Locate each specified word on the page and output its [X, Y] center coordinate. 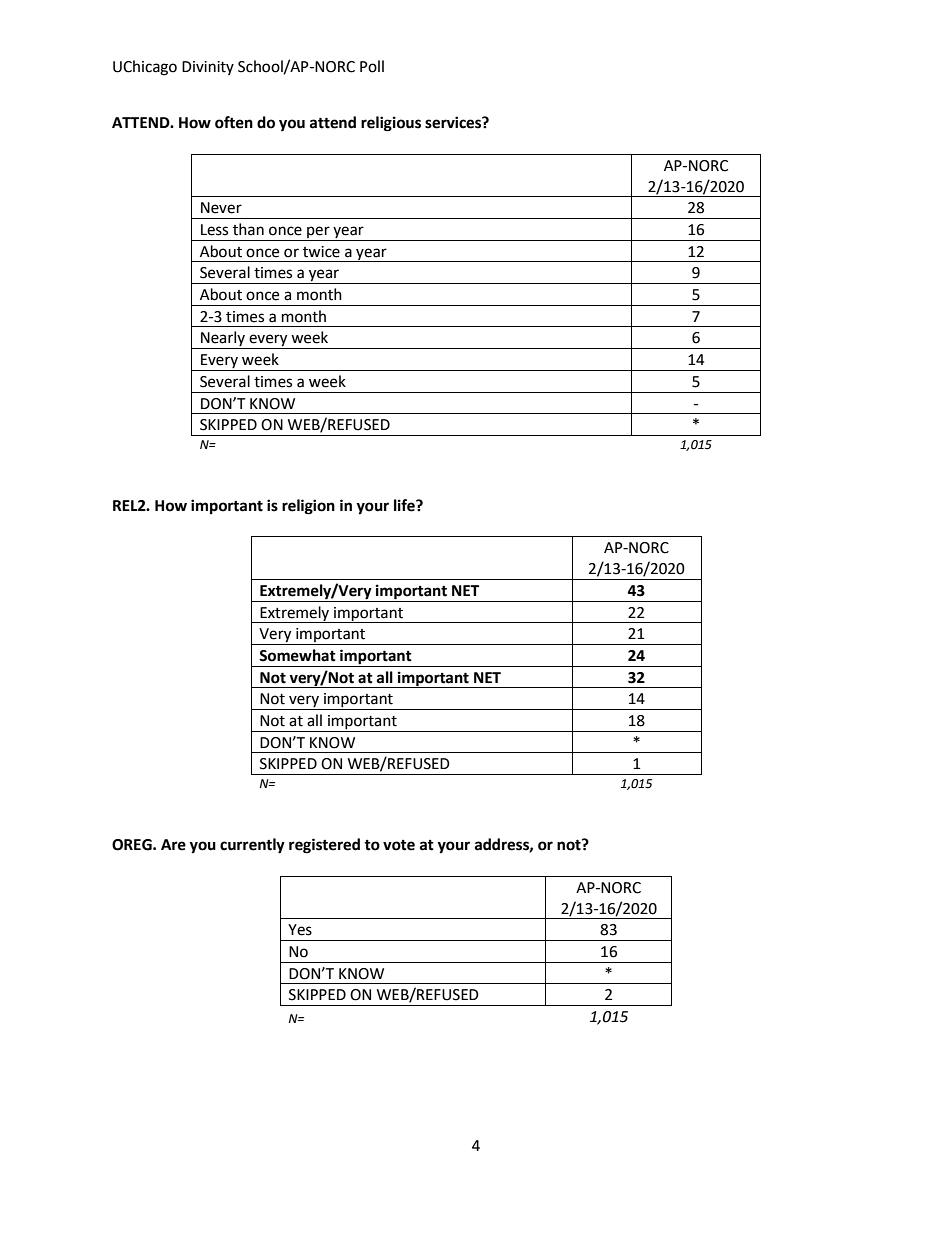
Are [173, 845]
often [234, 122]
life [405, 505]
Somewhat [297, 655]
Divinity [208, 68]
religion [308, 507]
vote [399, 845]
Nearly [223, 340]
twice [321, 252]
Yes [300, 930]
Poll [372, 66]
